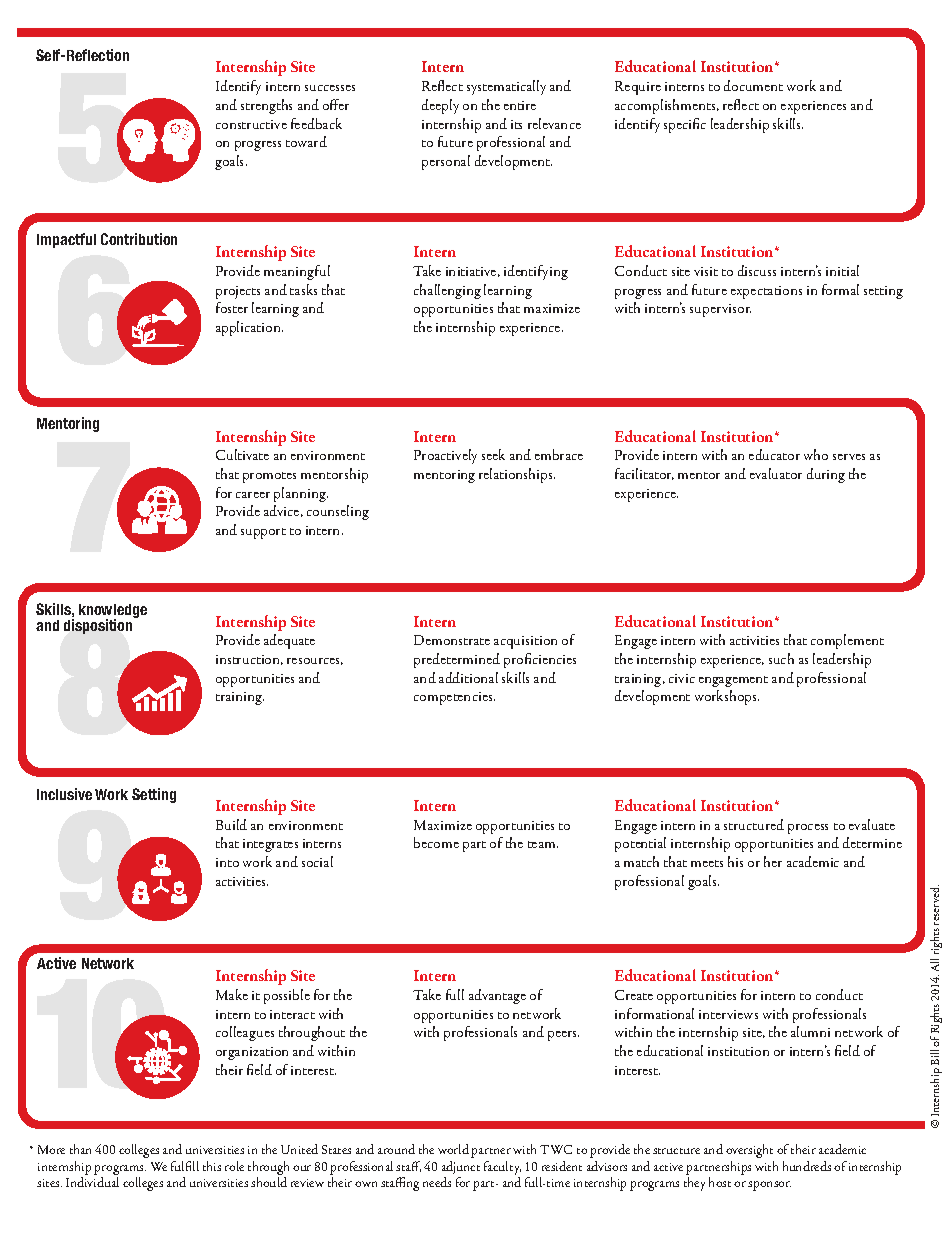 The image size is (952, 1233). What do you see at coordinates (212, 1166) in the screenshot?
I see `this` at bounding box center [212, 1166].
